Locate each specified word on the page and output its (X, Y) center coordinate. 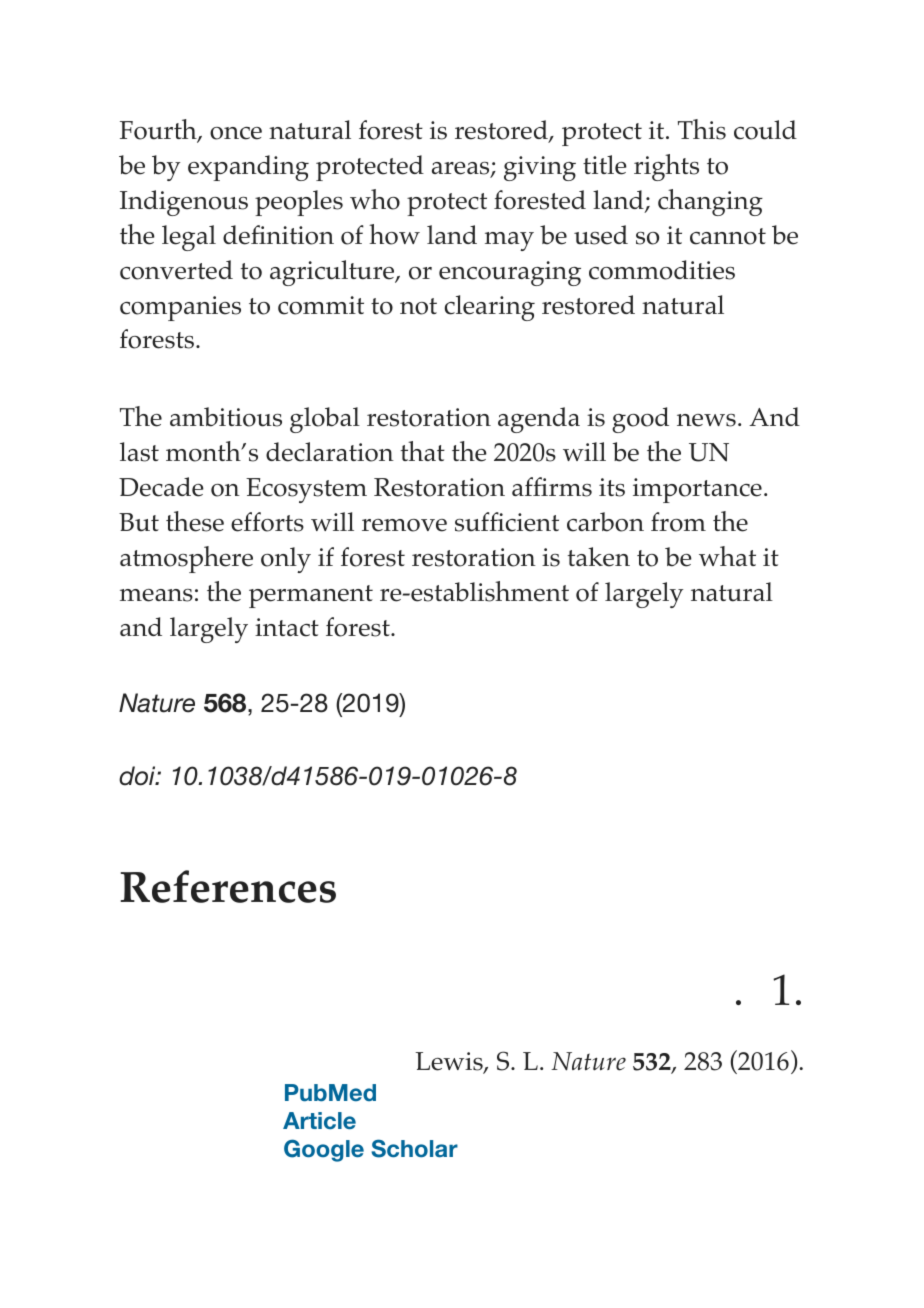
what (727, 556)
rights (666, 167)
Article (319, 1121)
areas (462, 169)
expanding (248, 168)
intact (287, 627)
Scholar (414, 1148)
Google (324, 1150)
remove (404, 525)
